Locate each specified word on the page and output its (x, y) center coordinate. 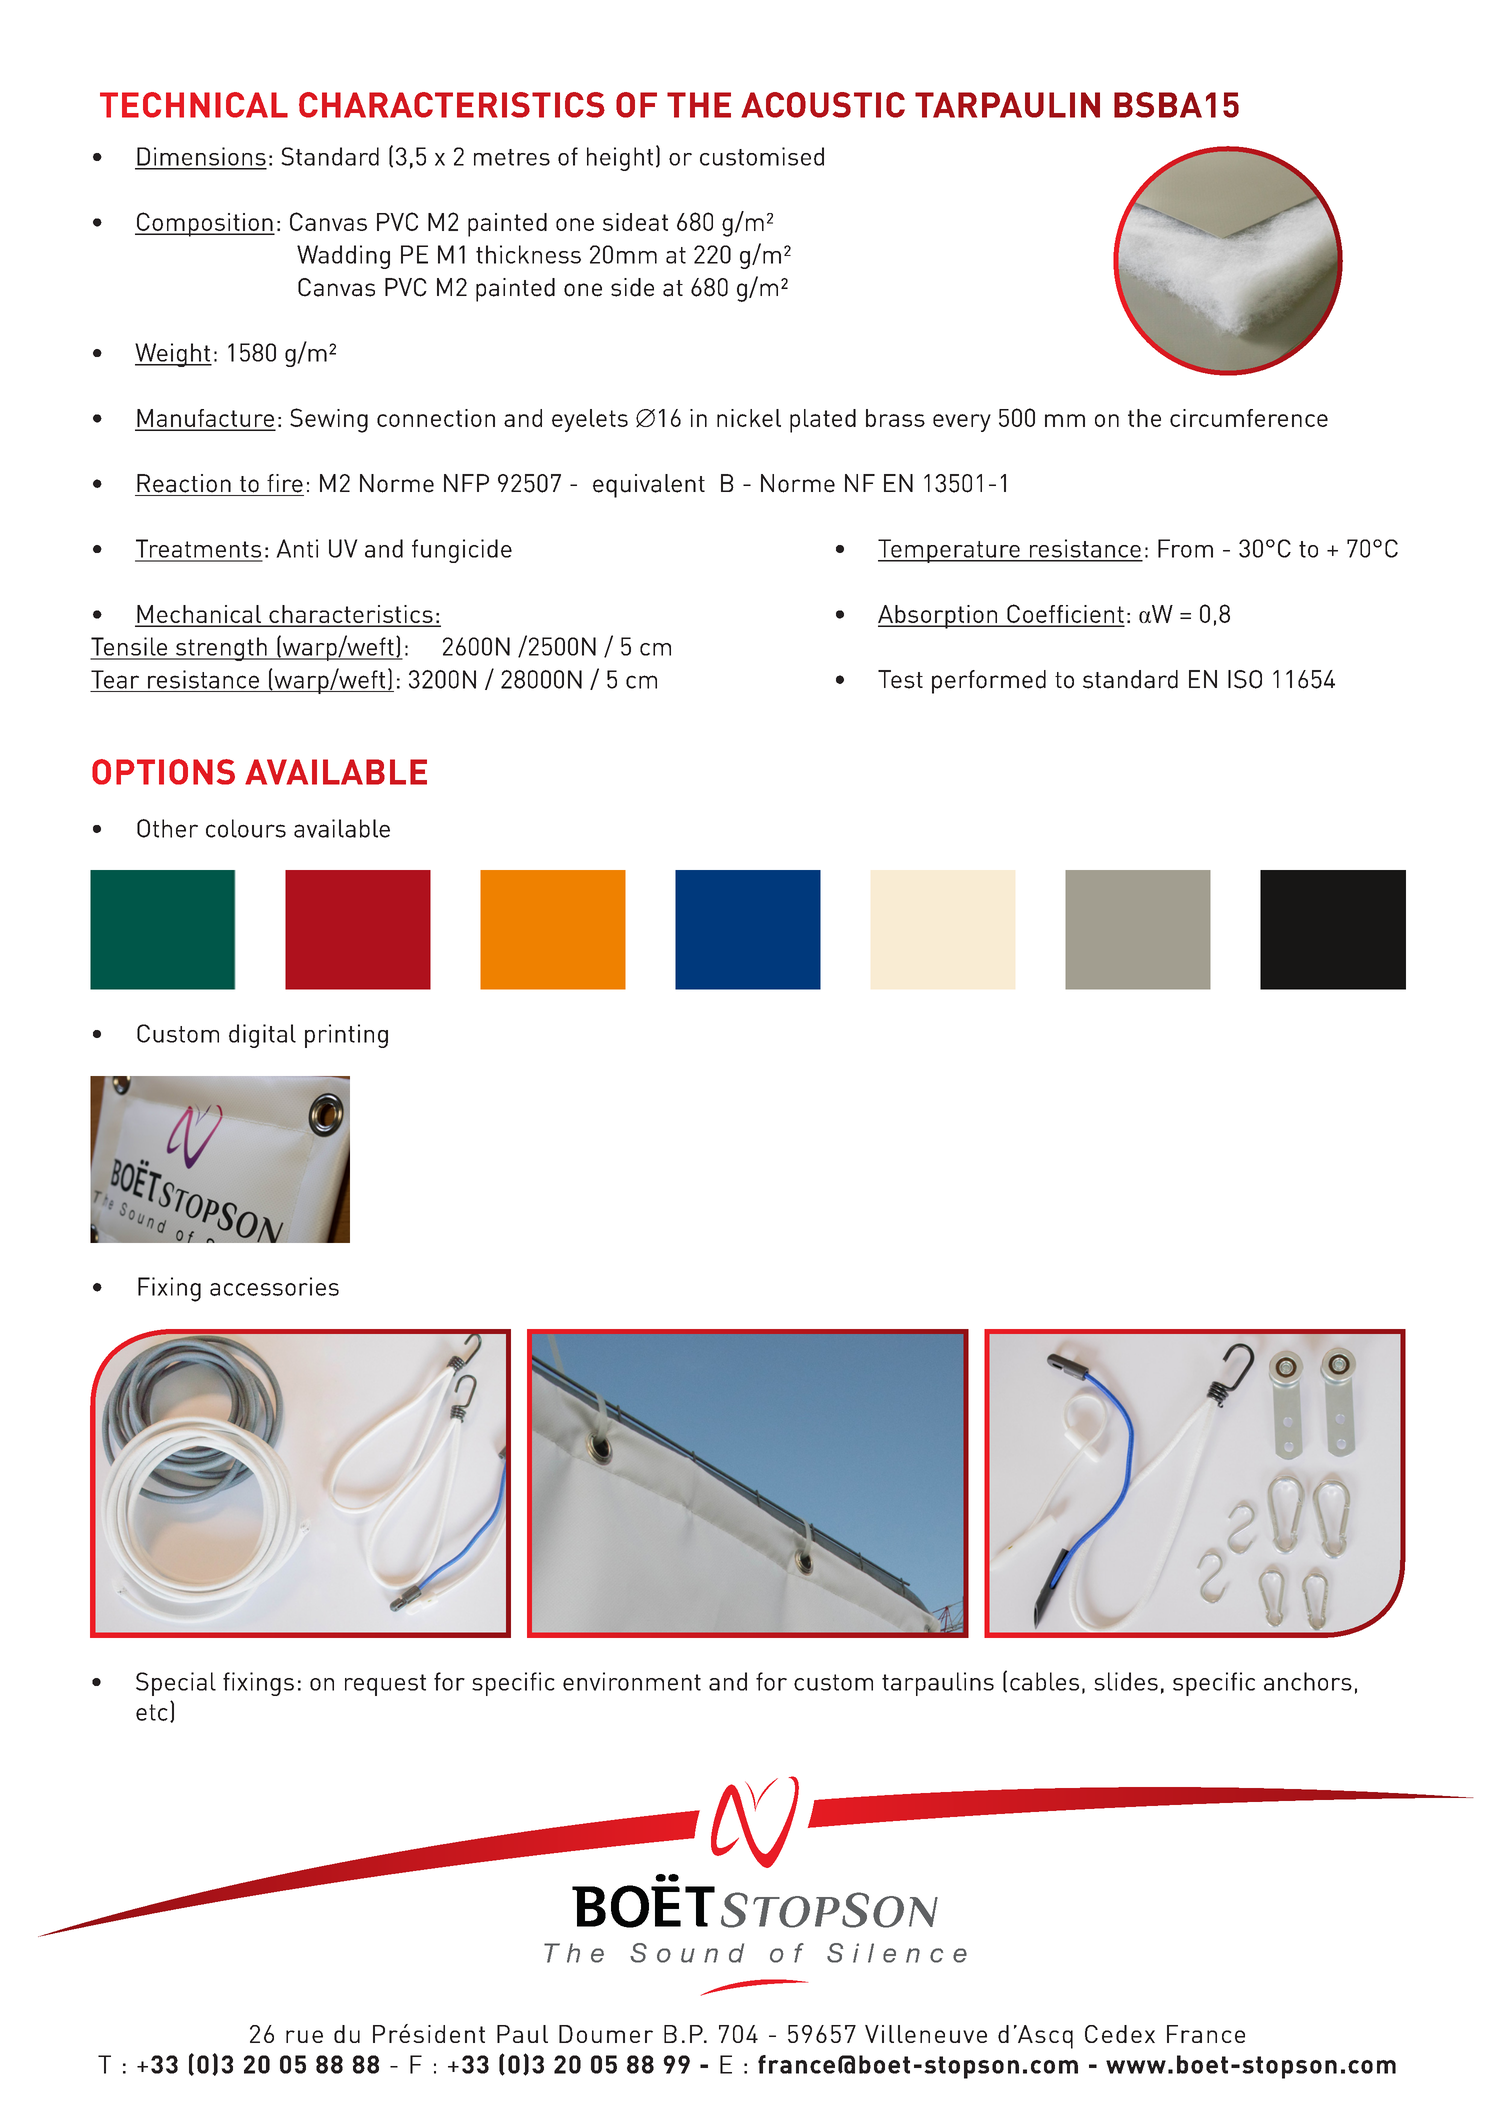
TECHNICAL (194, 105)
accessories (274, 1286)
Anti (297, 548)
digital (262, 1036)
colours (246, 828)
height (620, 159)
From (1185, 548)
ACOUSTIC (823, 105)
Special (176, 1684)
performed (989, 682)
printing (346, 1036)
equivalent (649, 486)
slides (1126, 1681)
